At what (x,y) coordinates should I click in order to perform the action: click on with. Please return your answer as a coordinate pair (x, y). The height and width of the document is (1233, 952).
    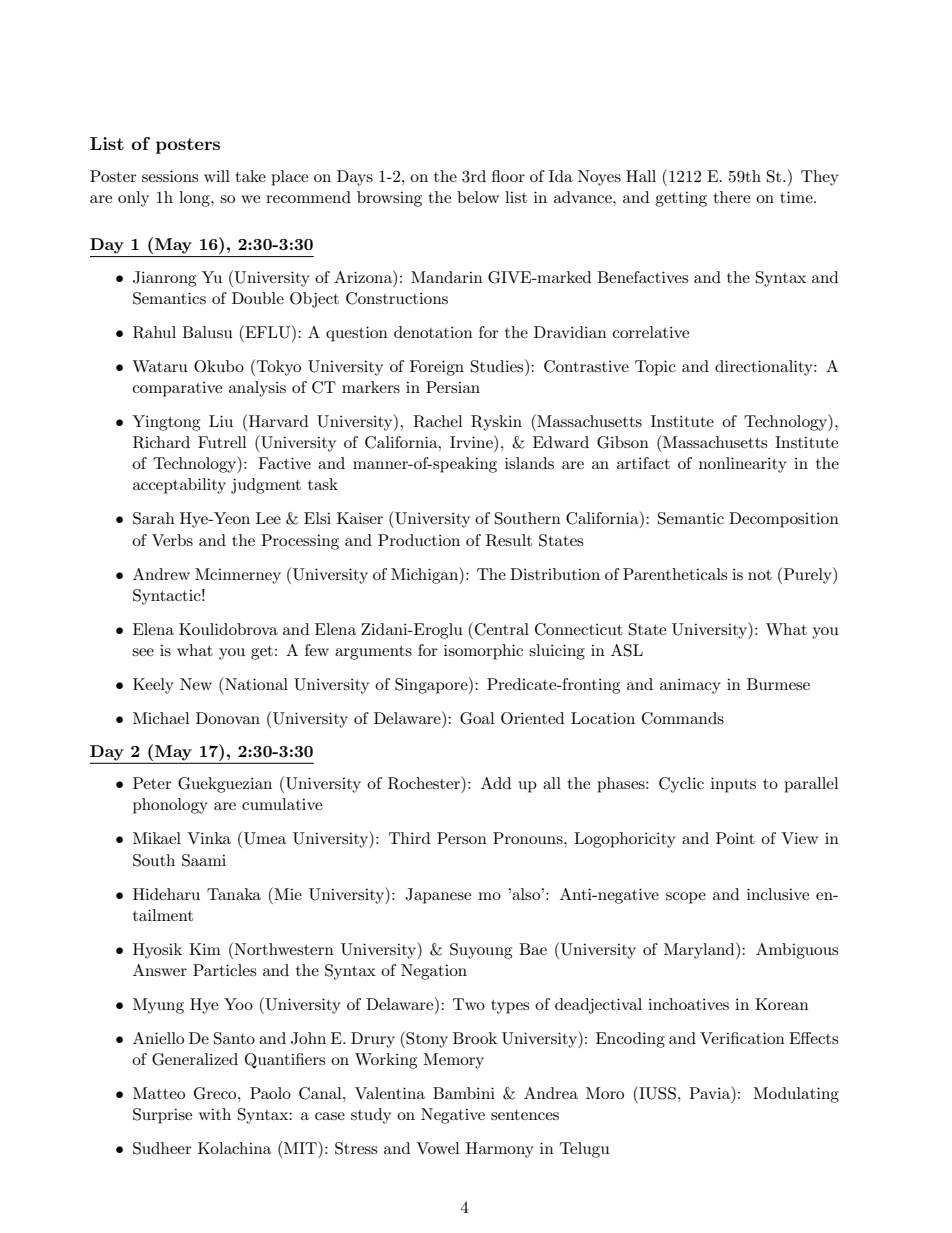
    Looking at the image, I should click on (215, 1114).
